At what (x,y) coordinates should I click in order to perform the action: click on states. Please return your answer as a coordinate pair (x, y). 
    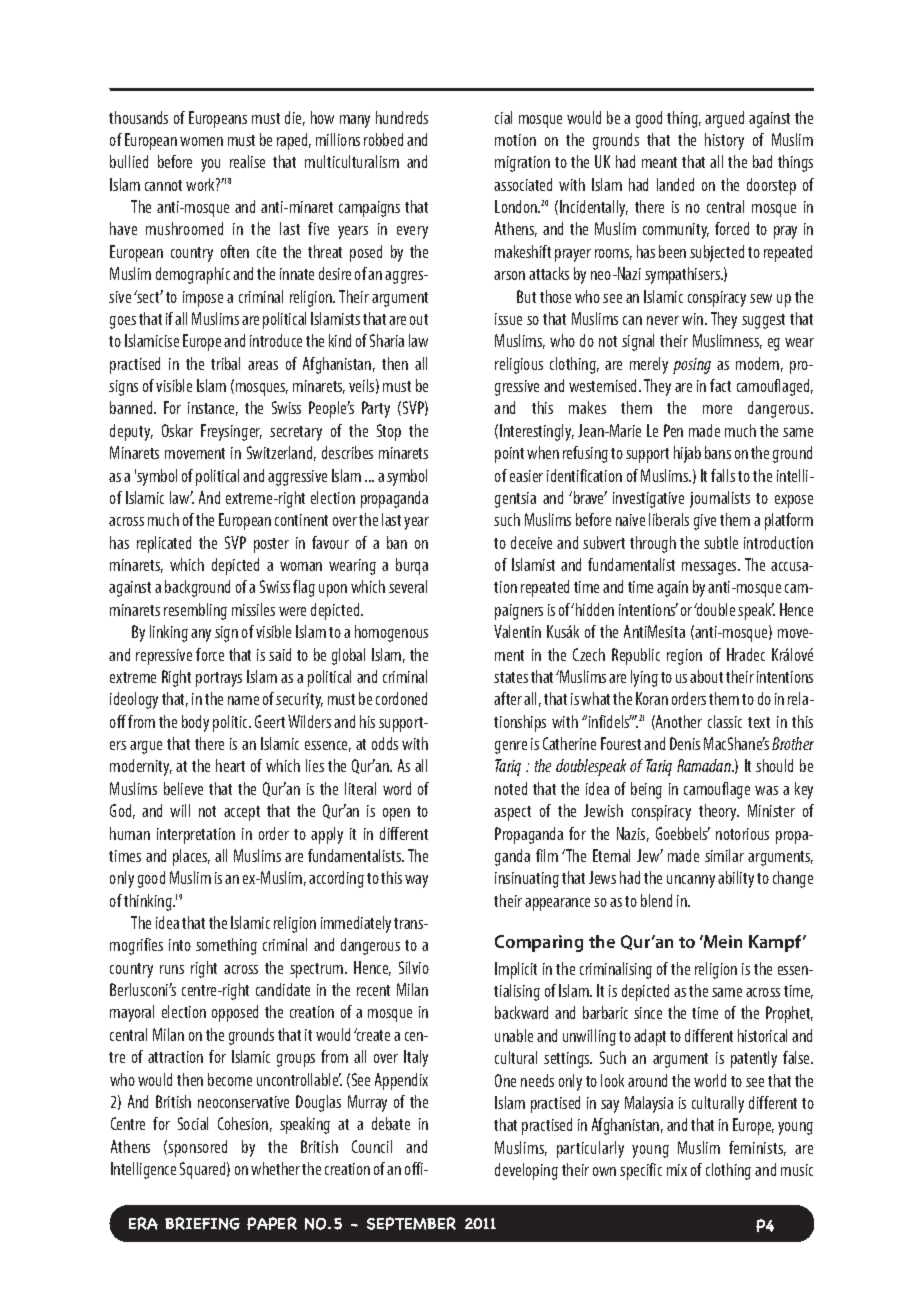
    Looking at the image, I should click on (511, 677).
